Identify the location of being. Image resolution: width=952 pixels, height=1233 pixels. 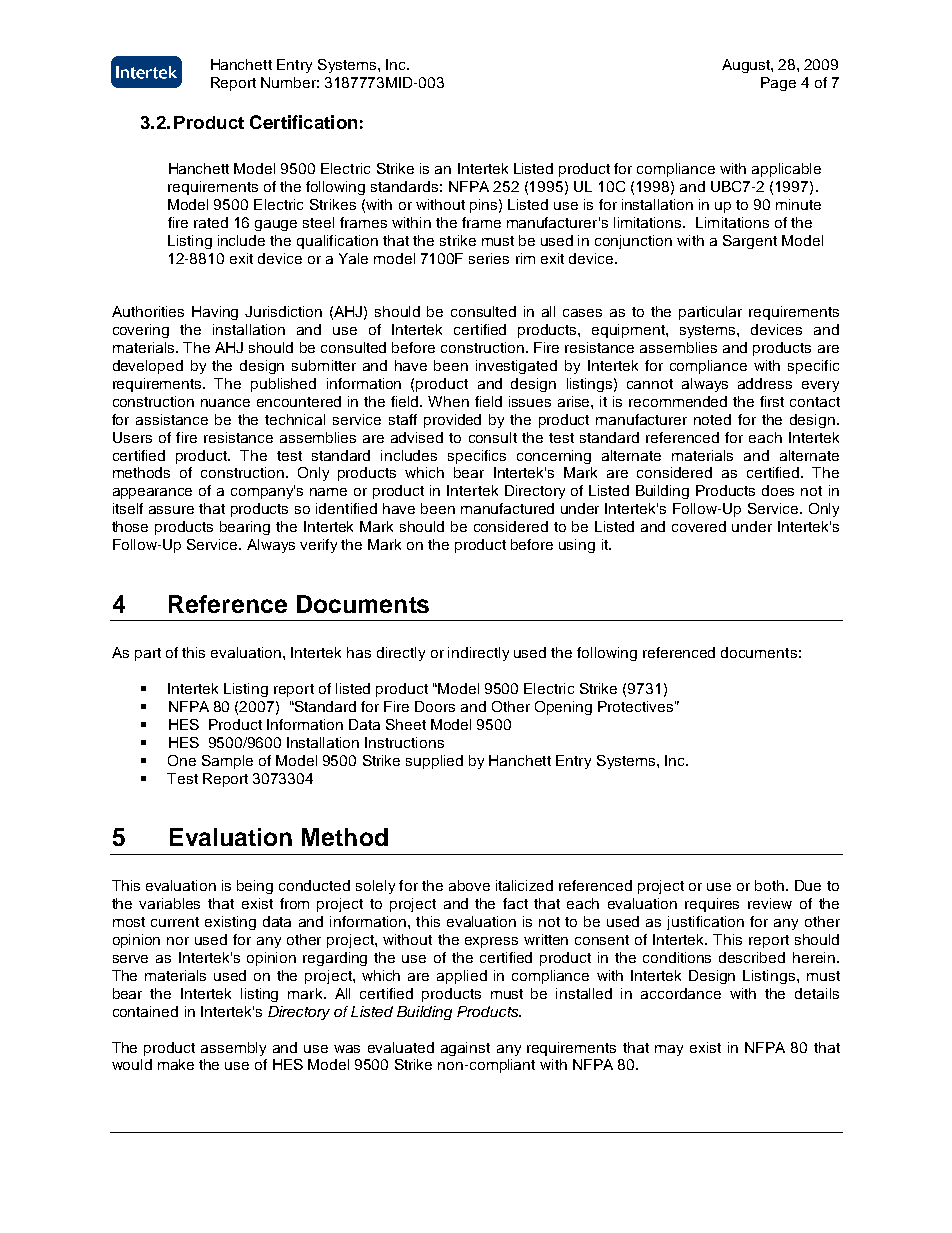
(255, 887).
